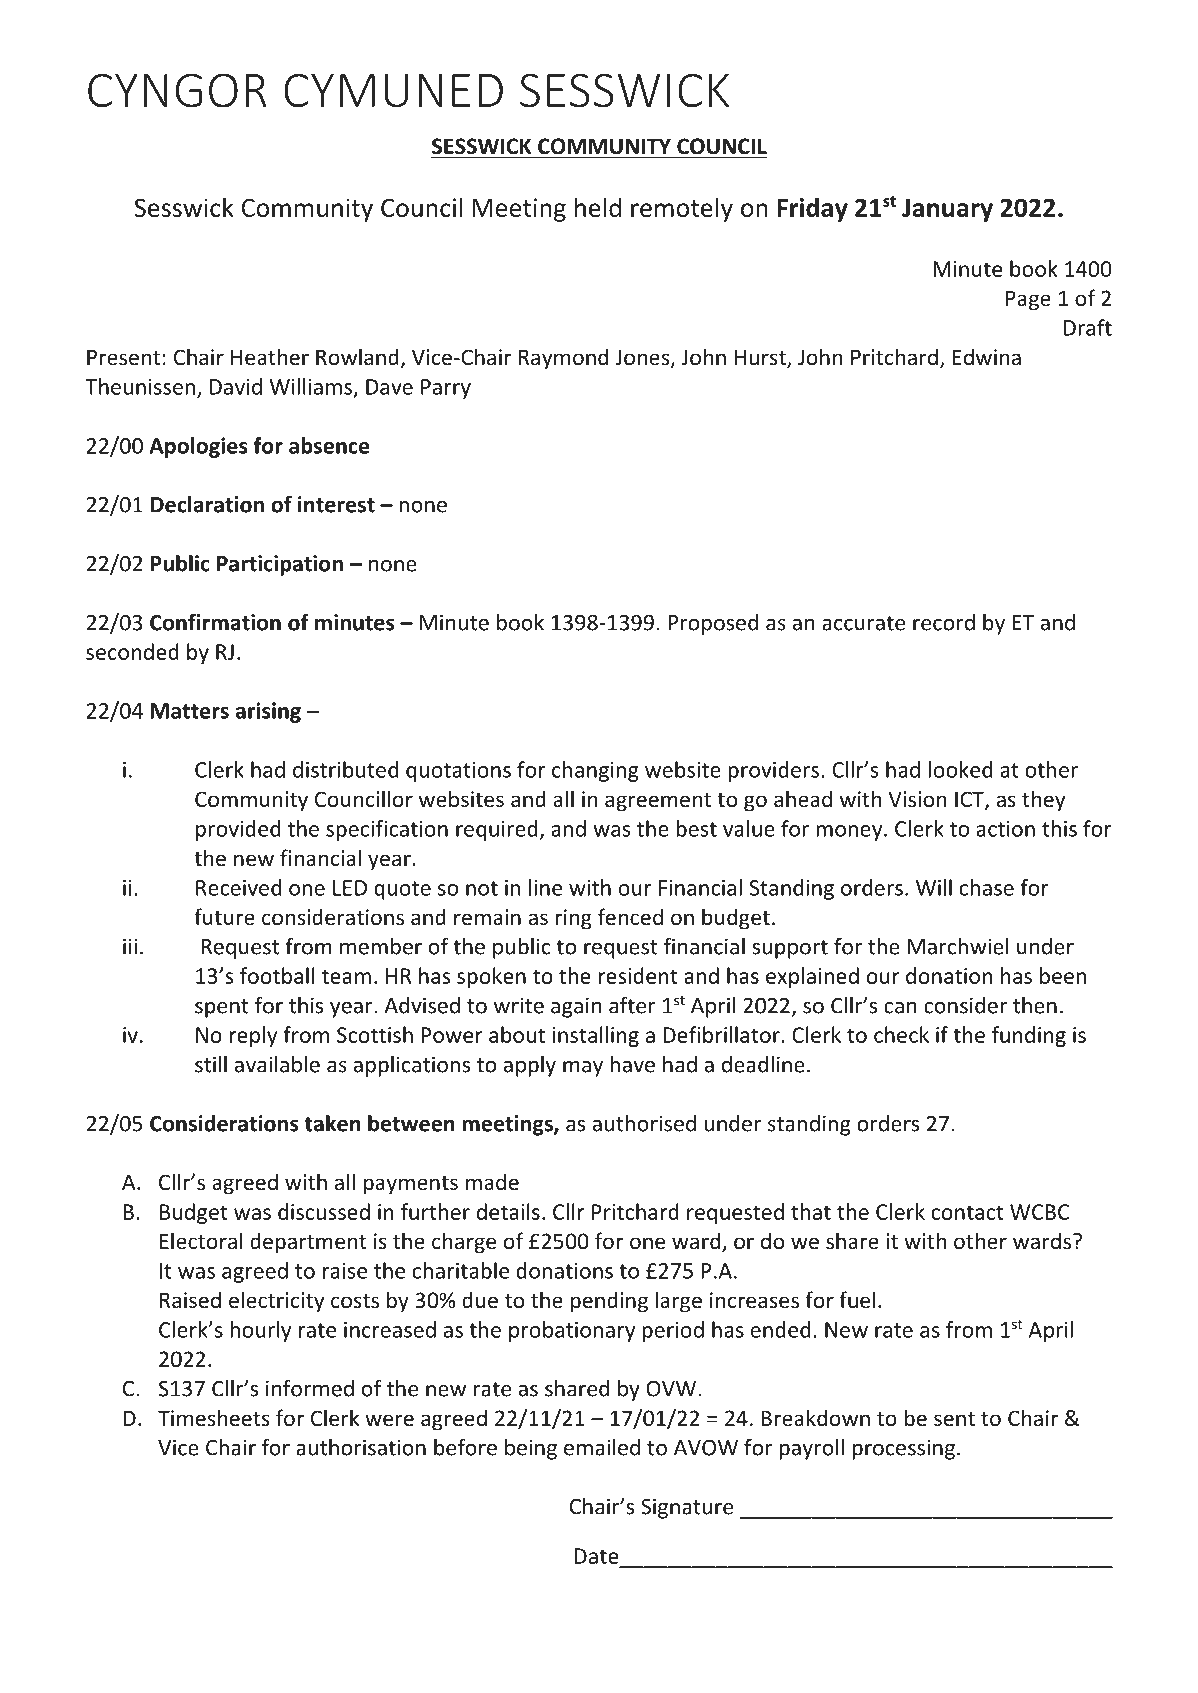  I want to click on Timesheets, so click(214, 1418).
